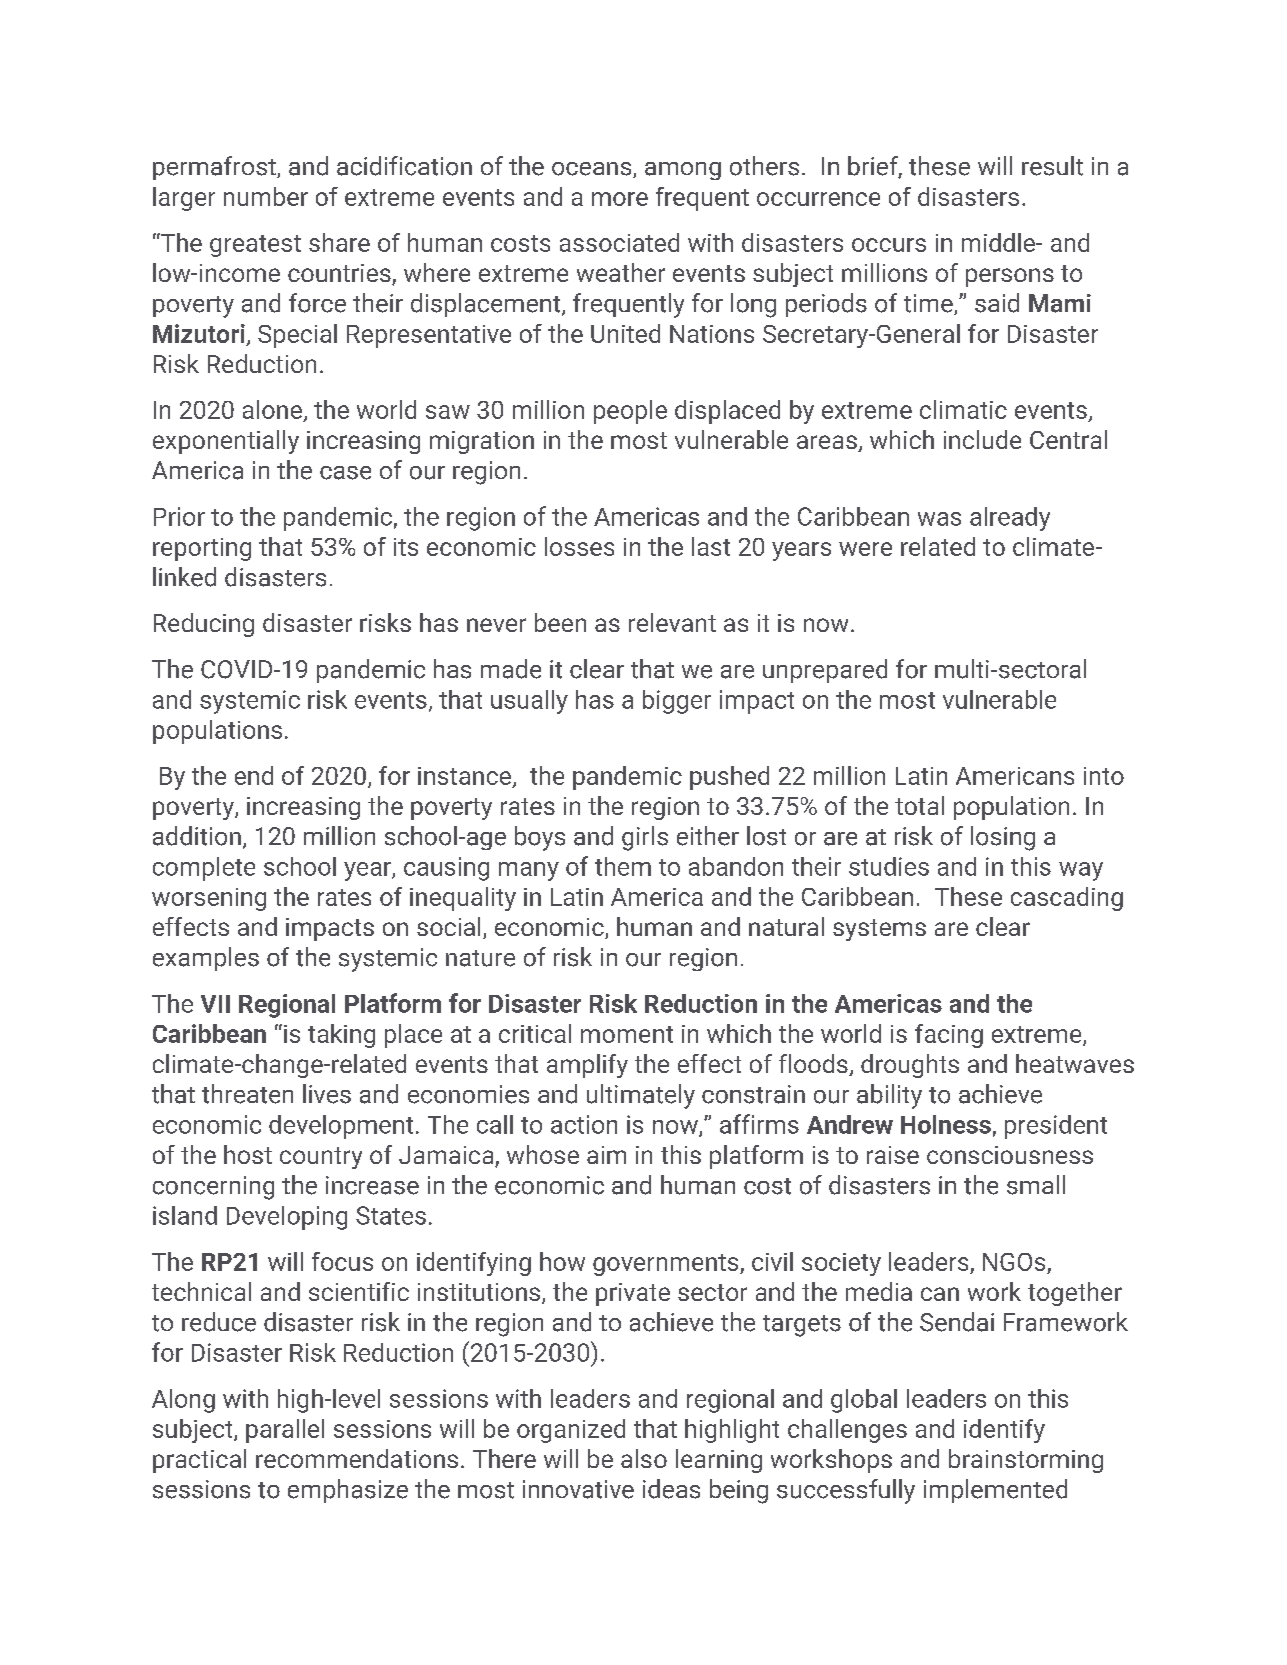  I want to click on brainstorming, so click(1026, 1461).
